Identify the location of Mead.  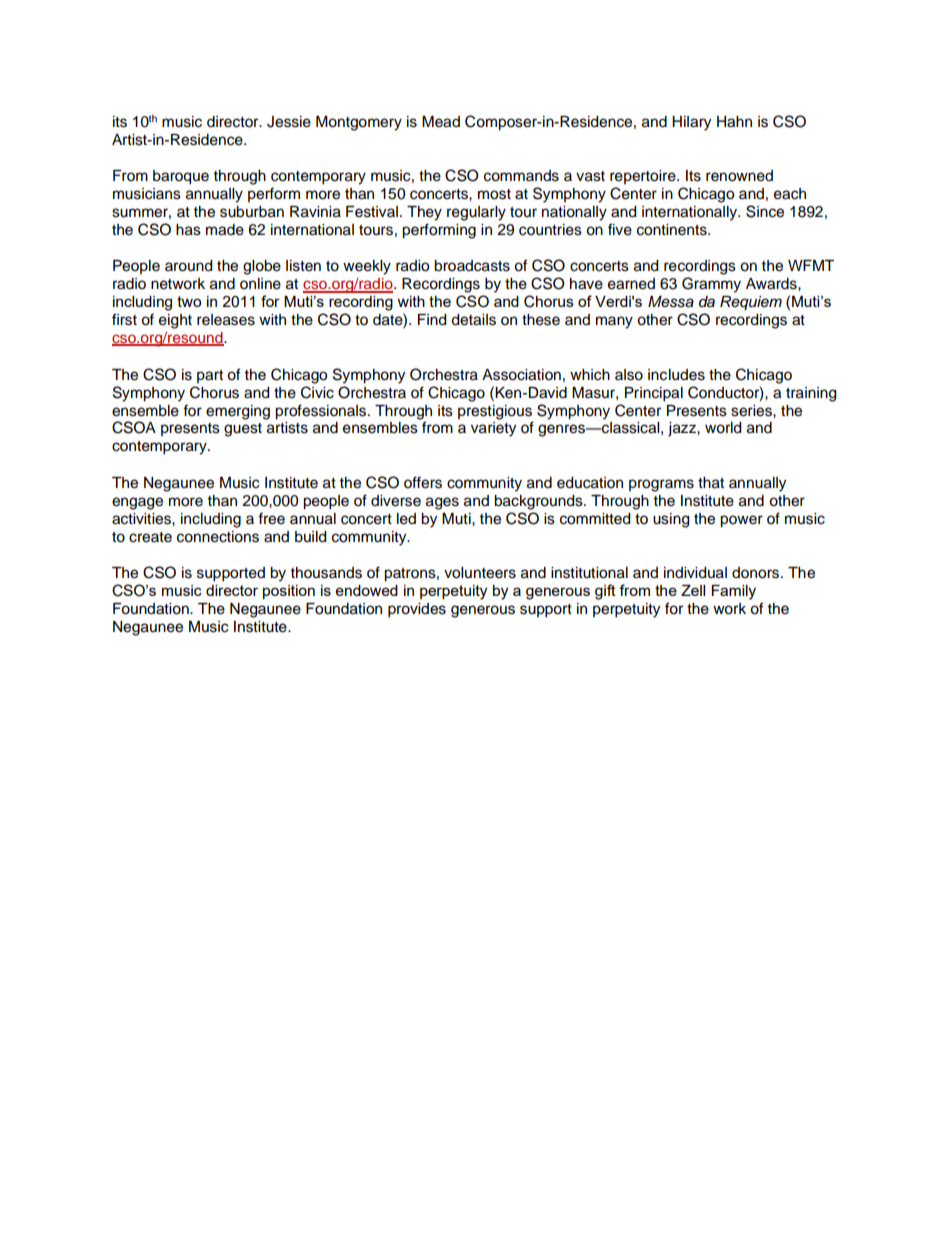
(441, 122).
